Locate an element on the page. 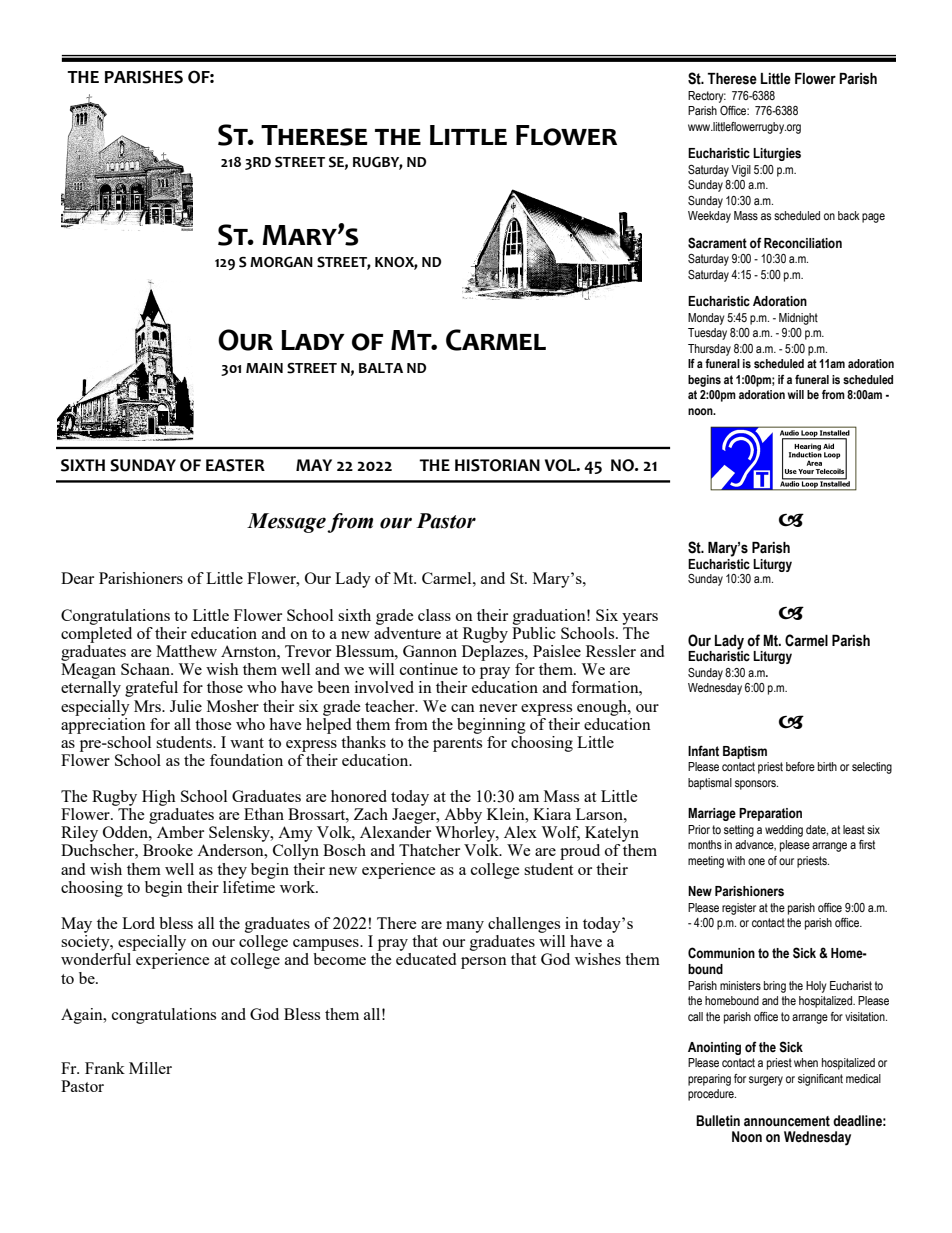  before is located at coordinates (800, 766).
